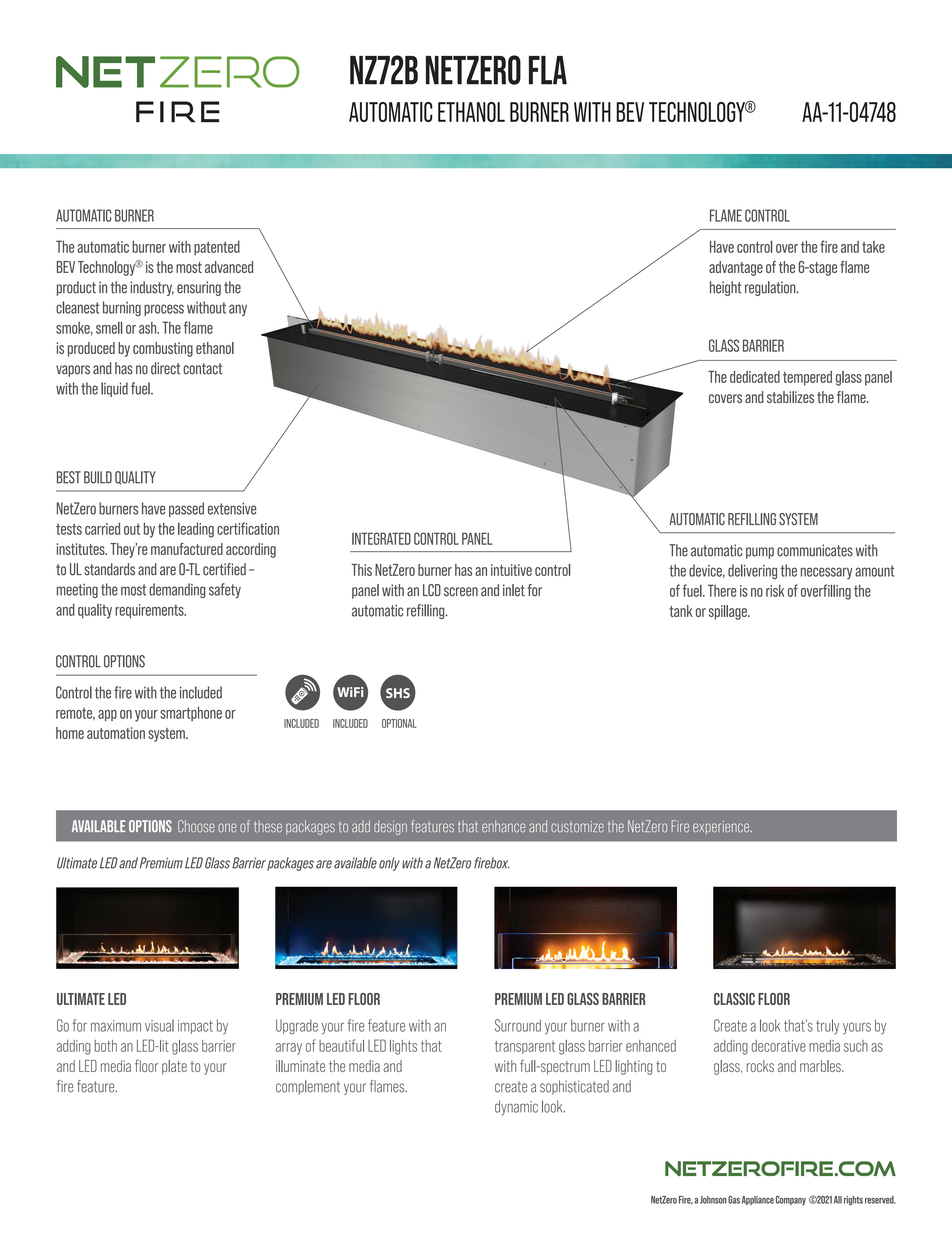 This image has width=952, height=1233. What do you see at coordinates (217, 248) in the image?
I see `patented` at bounding box center [217, 248].
